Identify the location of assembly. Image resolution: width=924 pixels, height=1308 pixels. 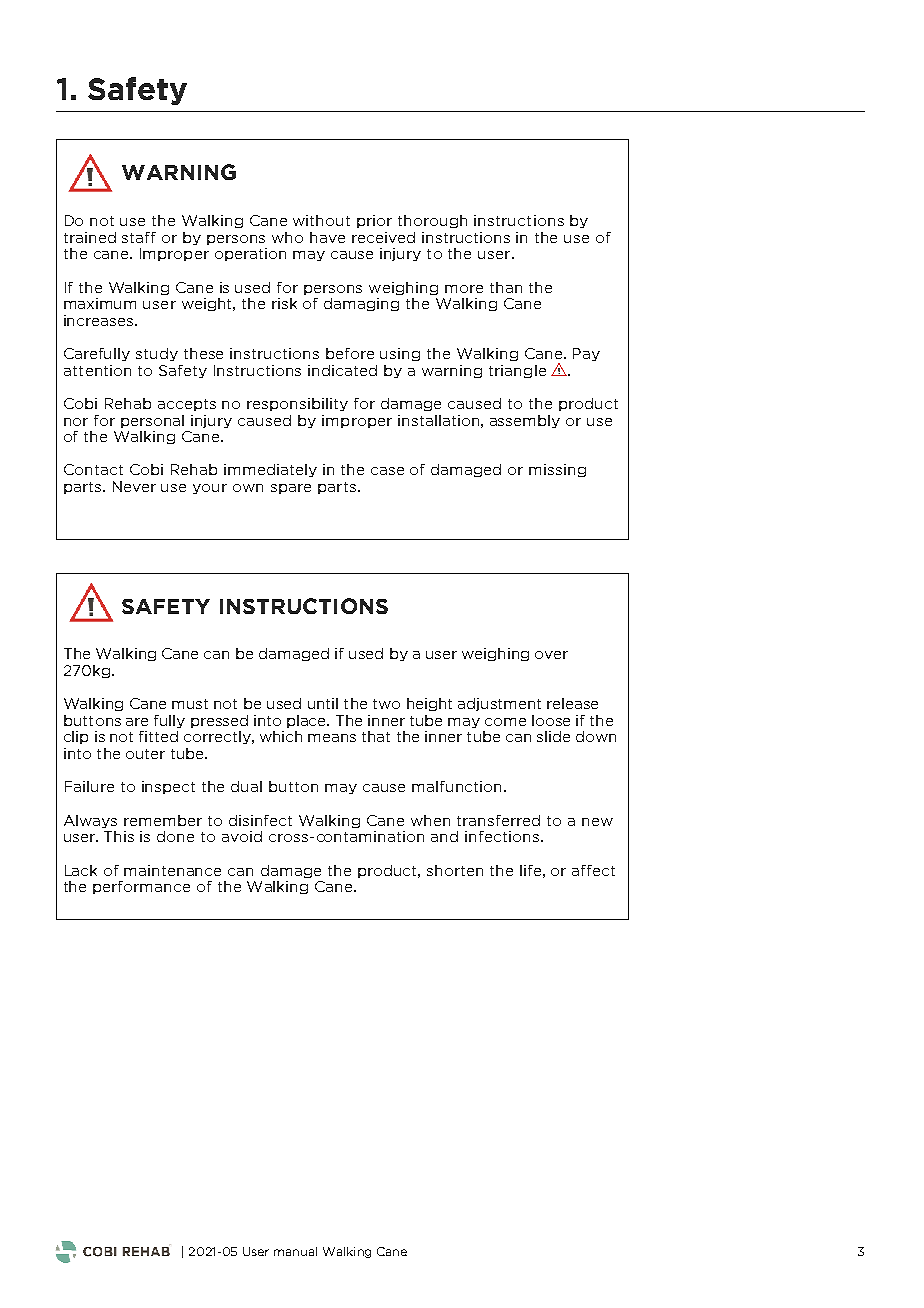
(525, 421).
